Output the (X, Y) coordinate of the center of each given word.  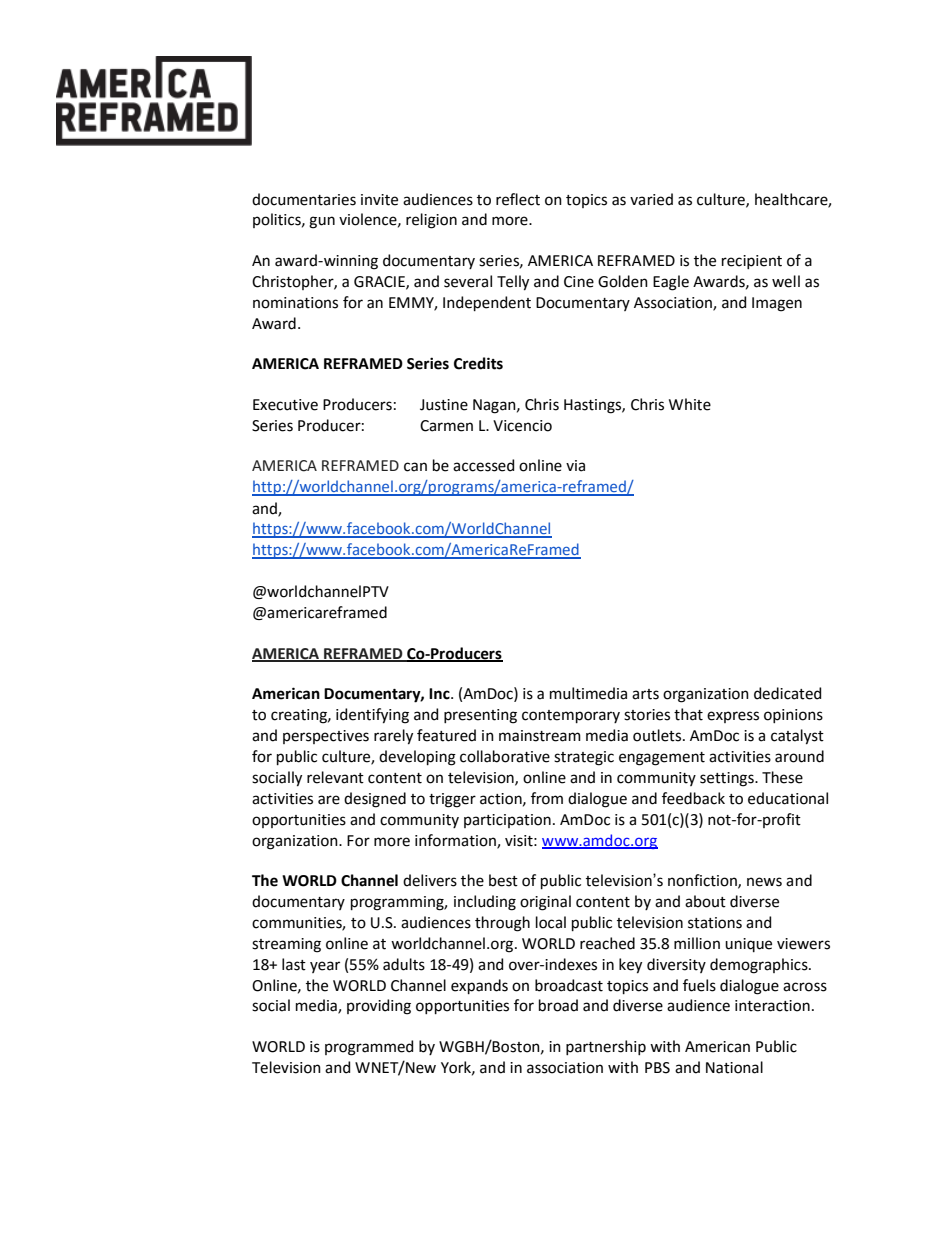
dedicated (787, 693)
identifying (372, 716)
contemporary (571, 716)
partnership (606, 1047)
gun (322, 222)
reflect (518, 199)
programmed (369, 1048)
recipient (752, 262)
